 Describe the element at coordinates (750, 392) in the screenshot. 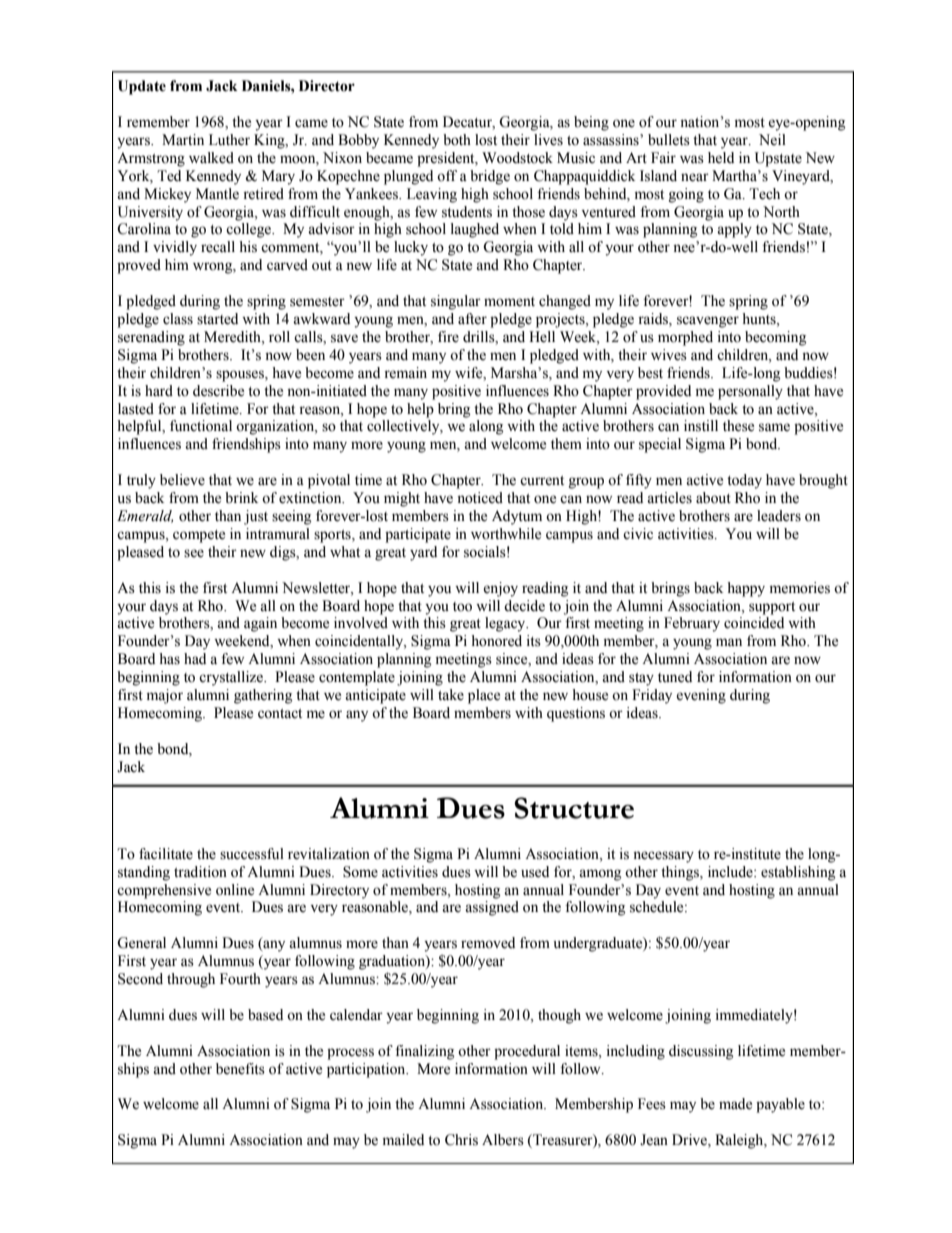

I see `personally` at that location.
